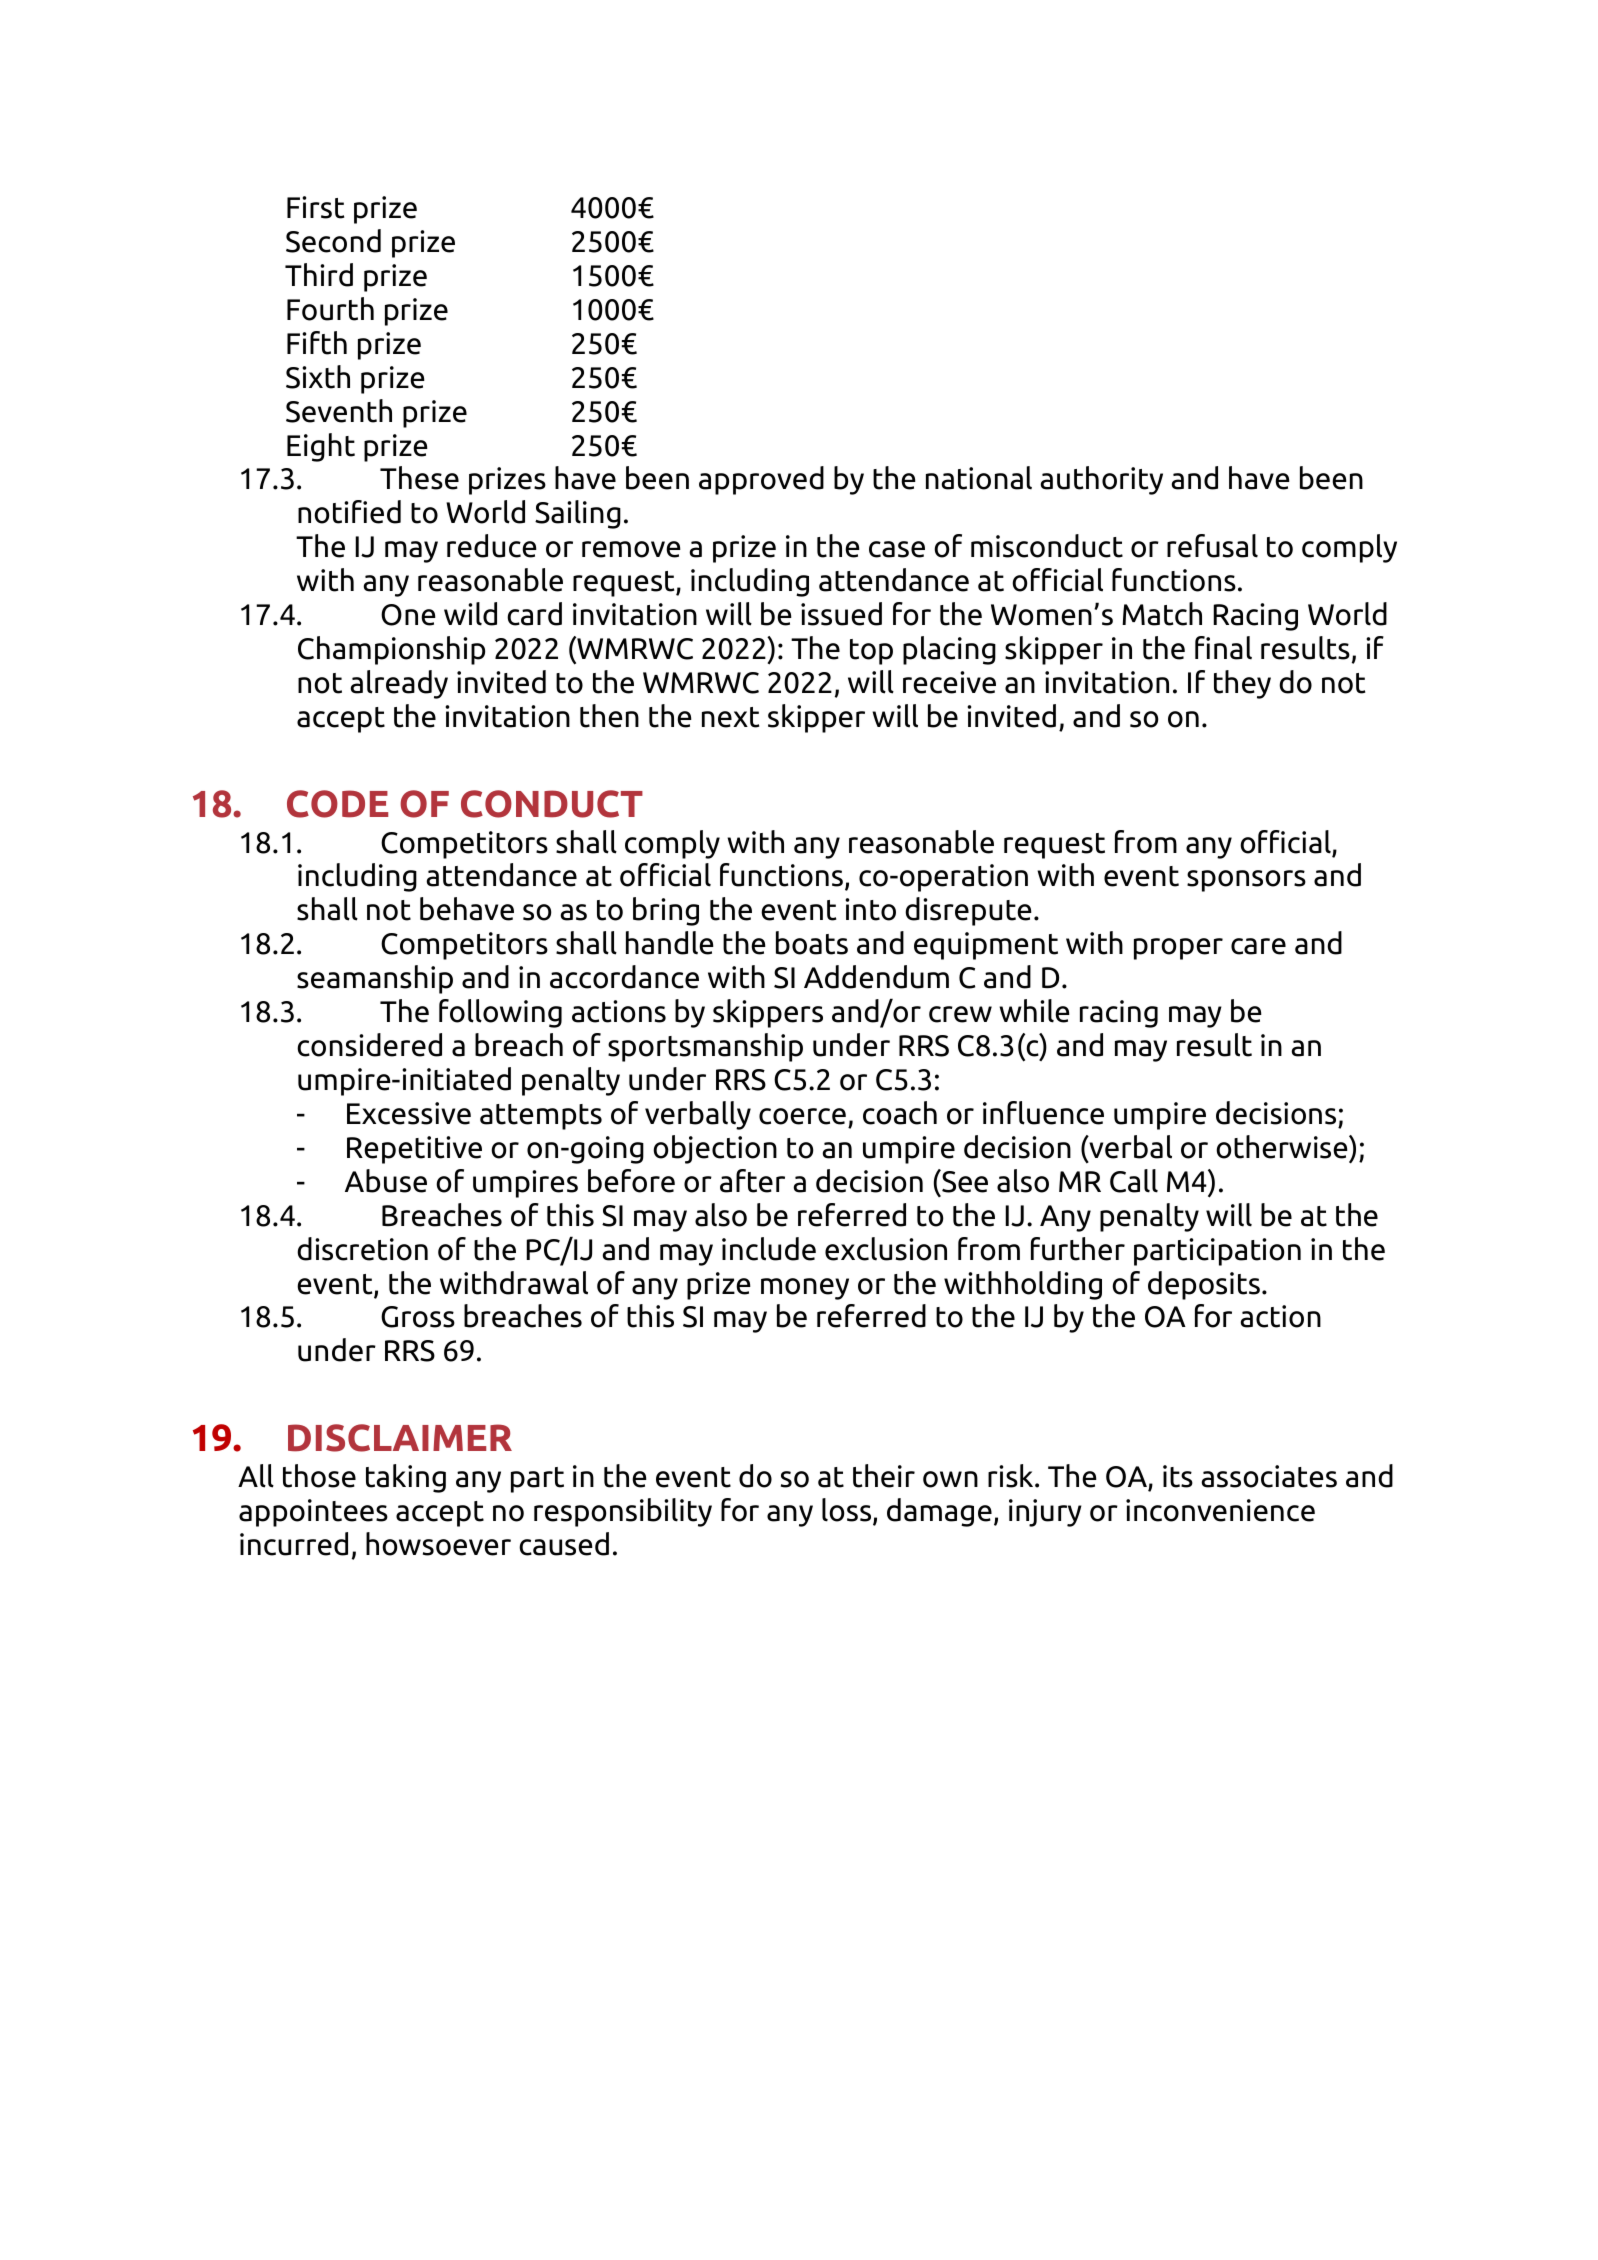 This document has height=2260, width=1598. Describe the element at coordinates (761, 480) in the document. I see `approved` at that location.
